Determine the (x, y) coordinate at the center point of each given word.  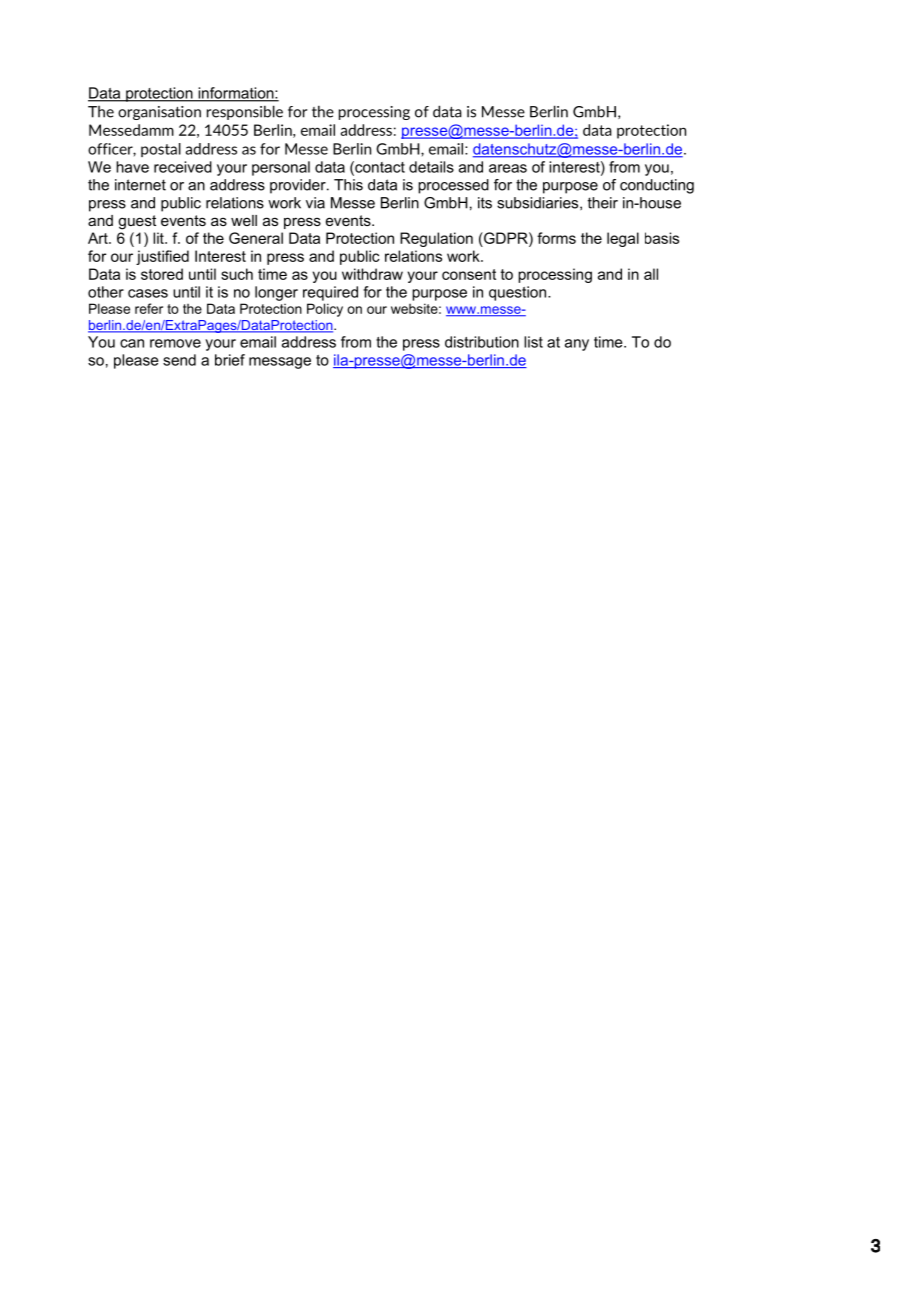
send (179, 360)
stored (162, 274)
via (315, 203)
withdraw (372, 274)
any (577, 345)
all (651, 274)
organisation (159, 113)
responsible (245, 112)
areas (508, 168)
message (280, 363)
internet (140, 185)
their (603, 203)
